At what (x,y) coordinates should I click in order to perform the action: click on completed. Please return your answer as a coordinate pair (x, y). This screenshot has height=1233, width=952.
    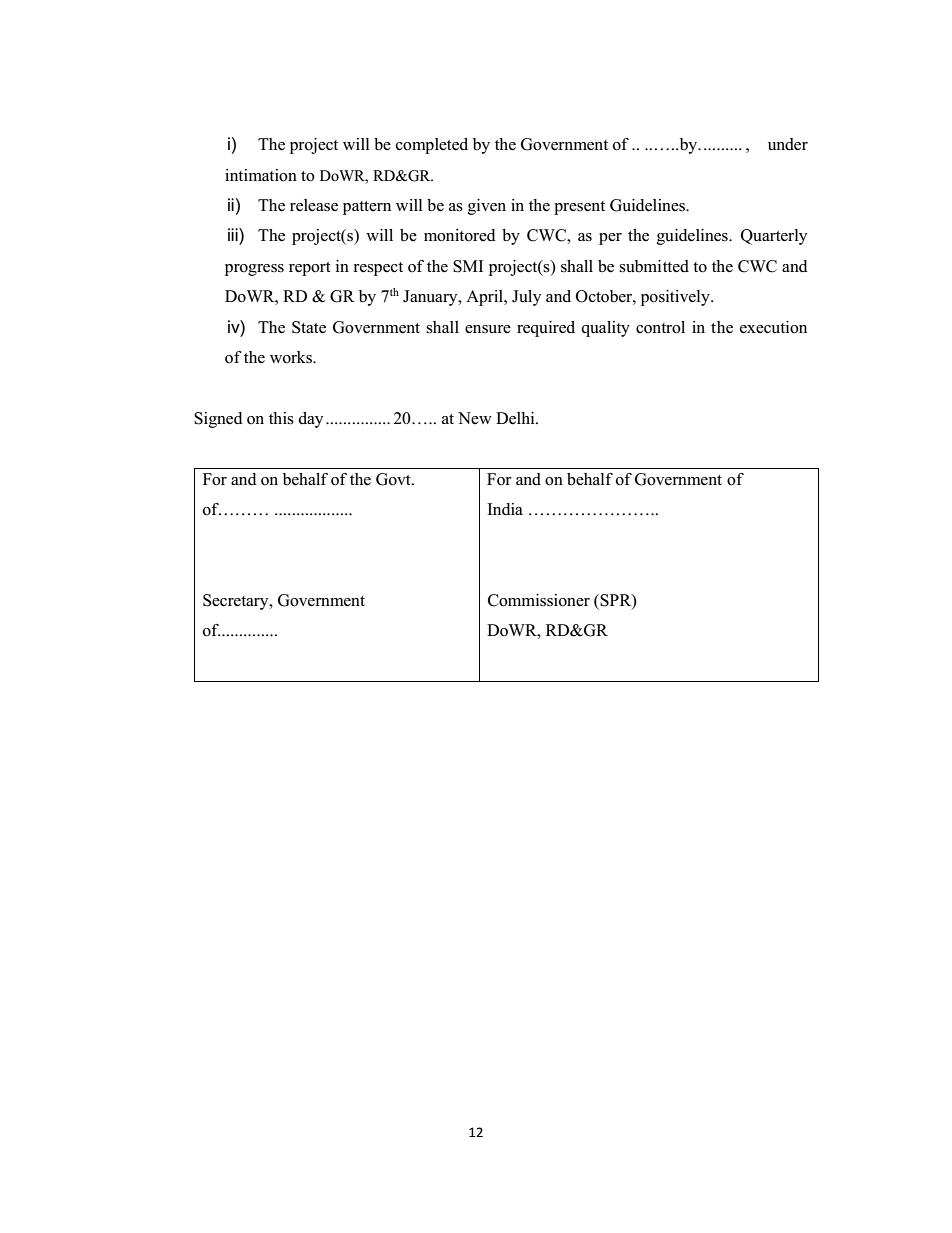
    Looking at the image, I should click on (432, 146).
